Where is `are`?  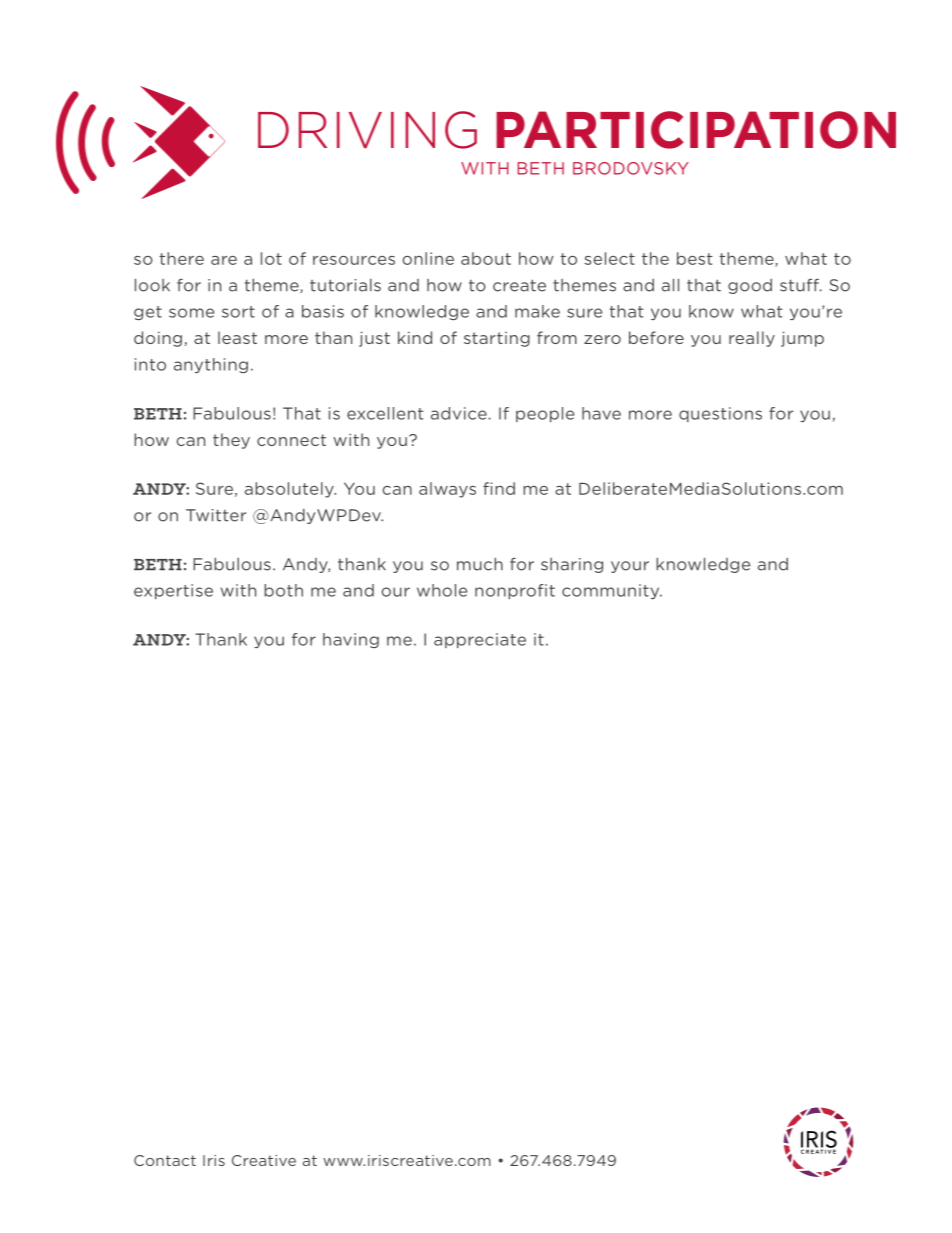 are is located at coordinates (224, 260).
